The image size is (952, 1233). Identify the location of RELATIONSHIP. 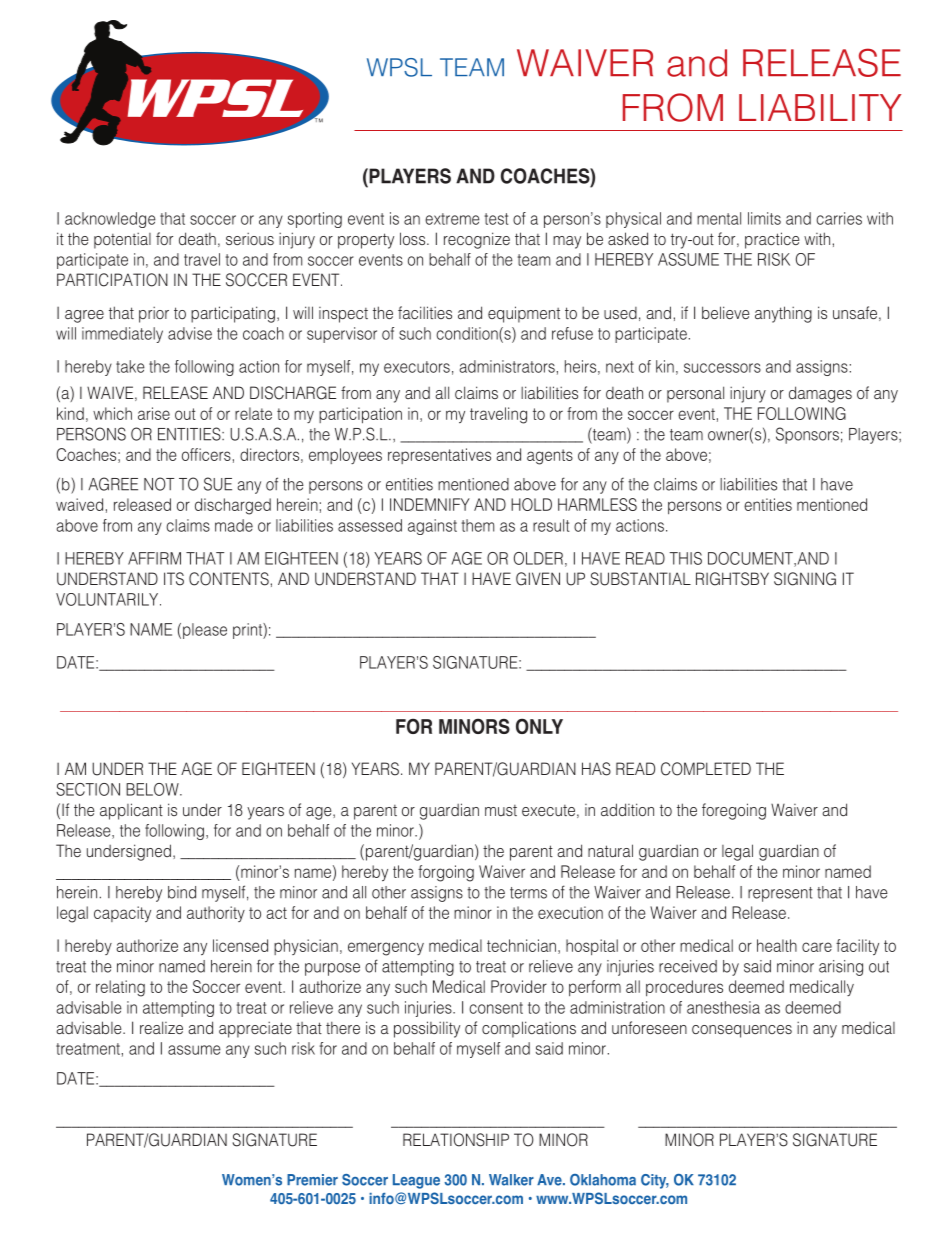
(456, 1140).
